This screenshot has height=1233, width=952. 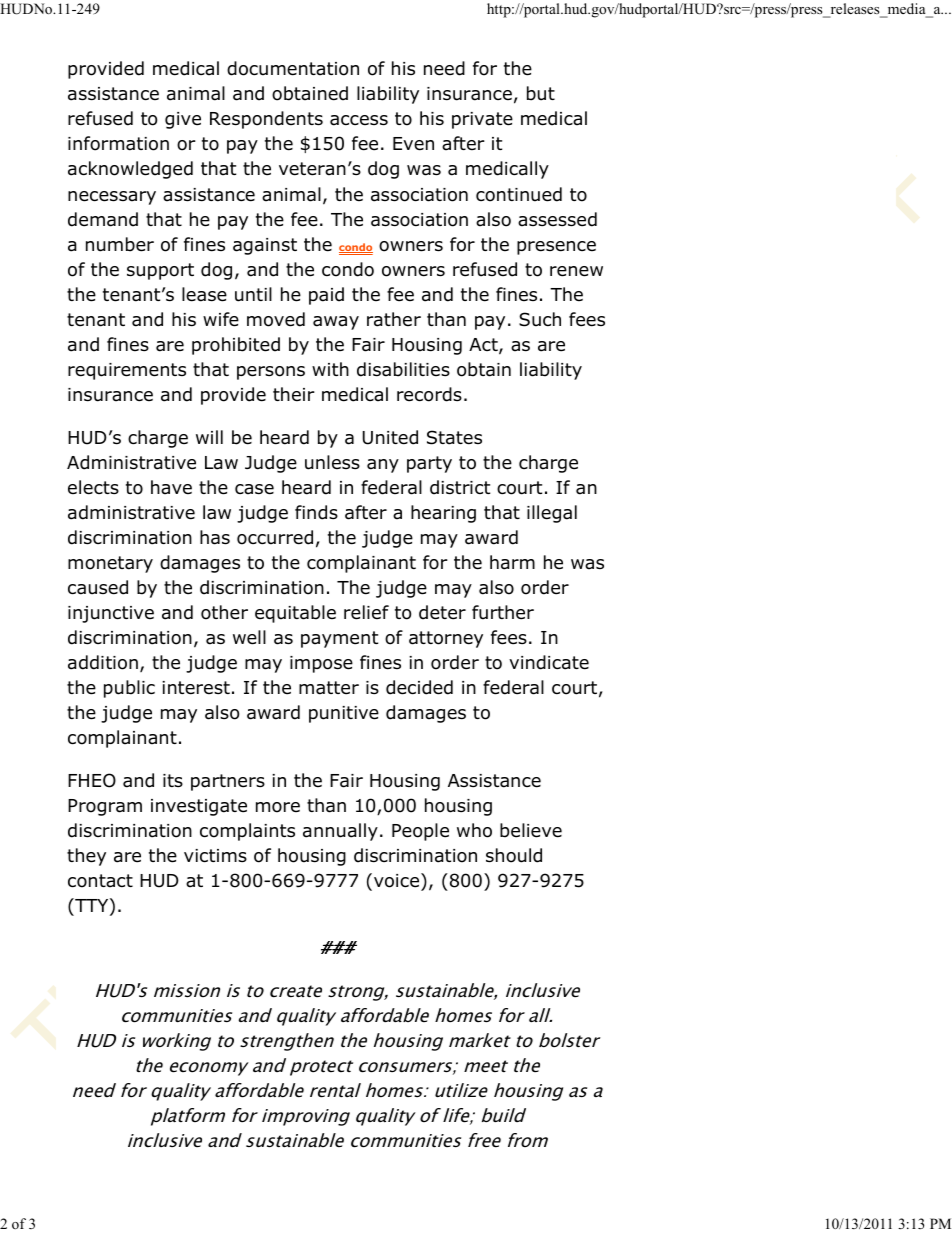 I want to click on contact, so click(x=100, y=881).
